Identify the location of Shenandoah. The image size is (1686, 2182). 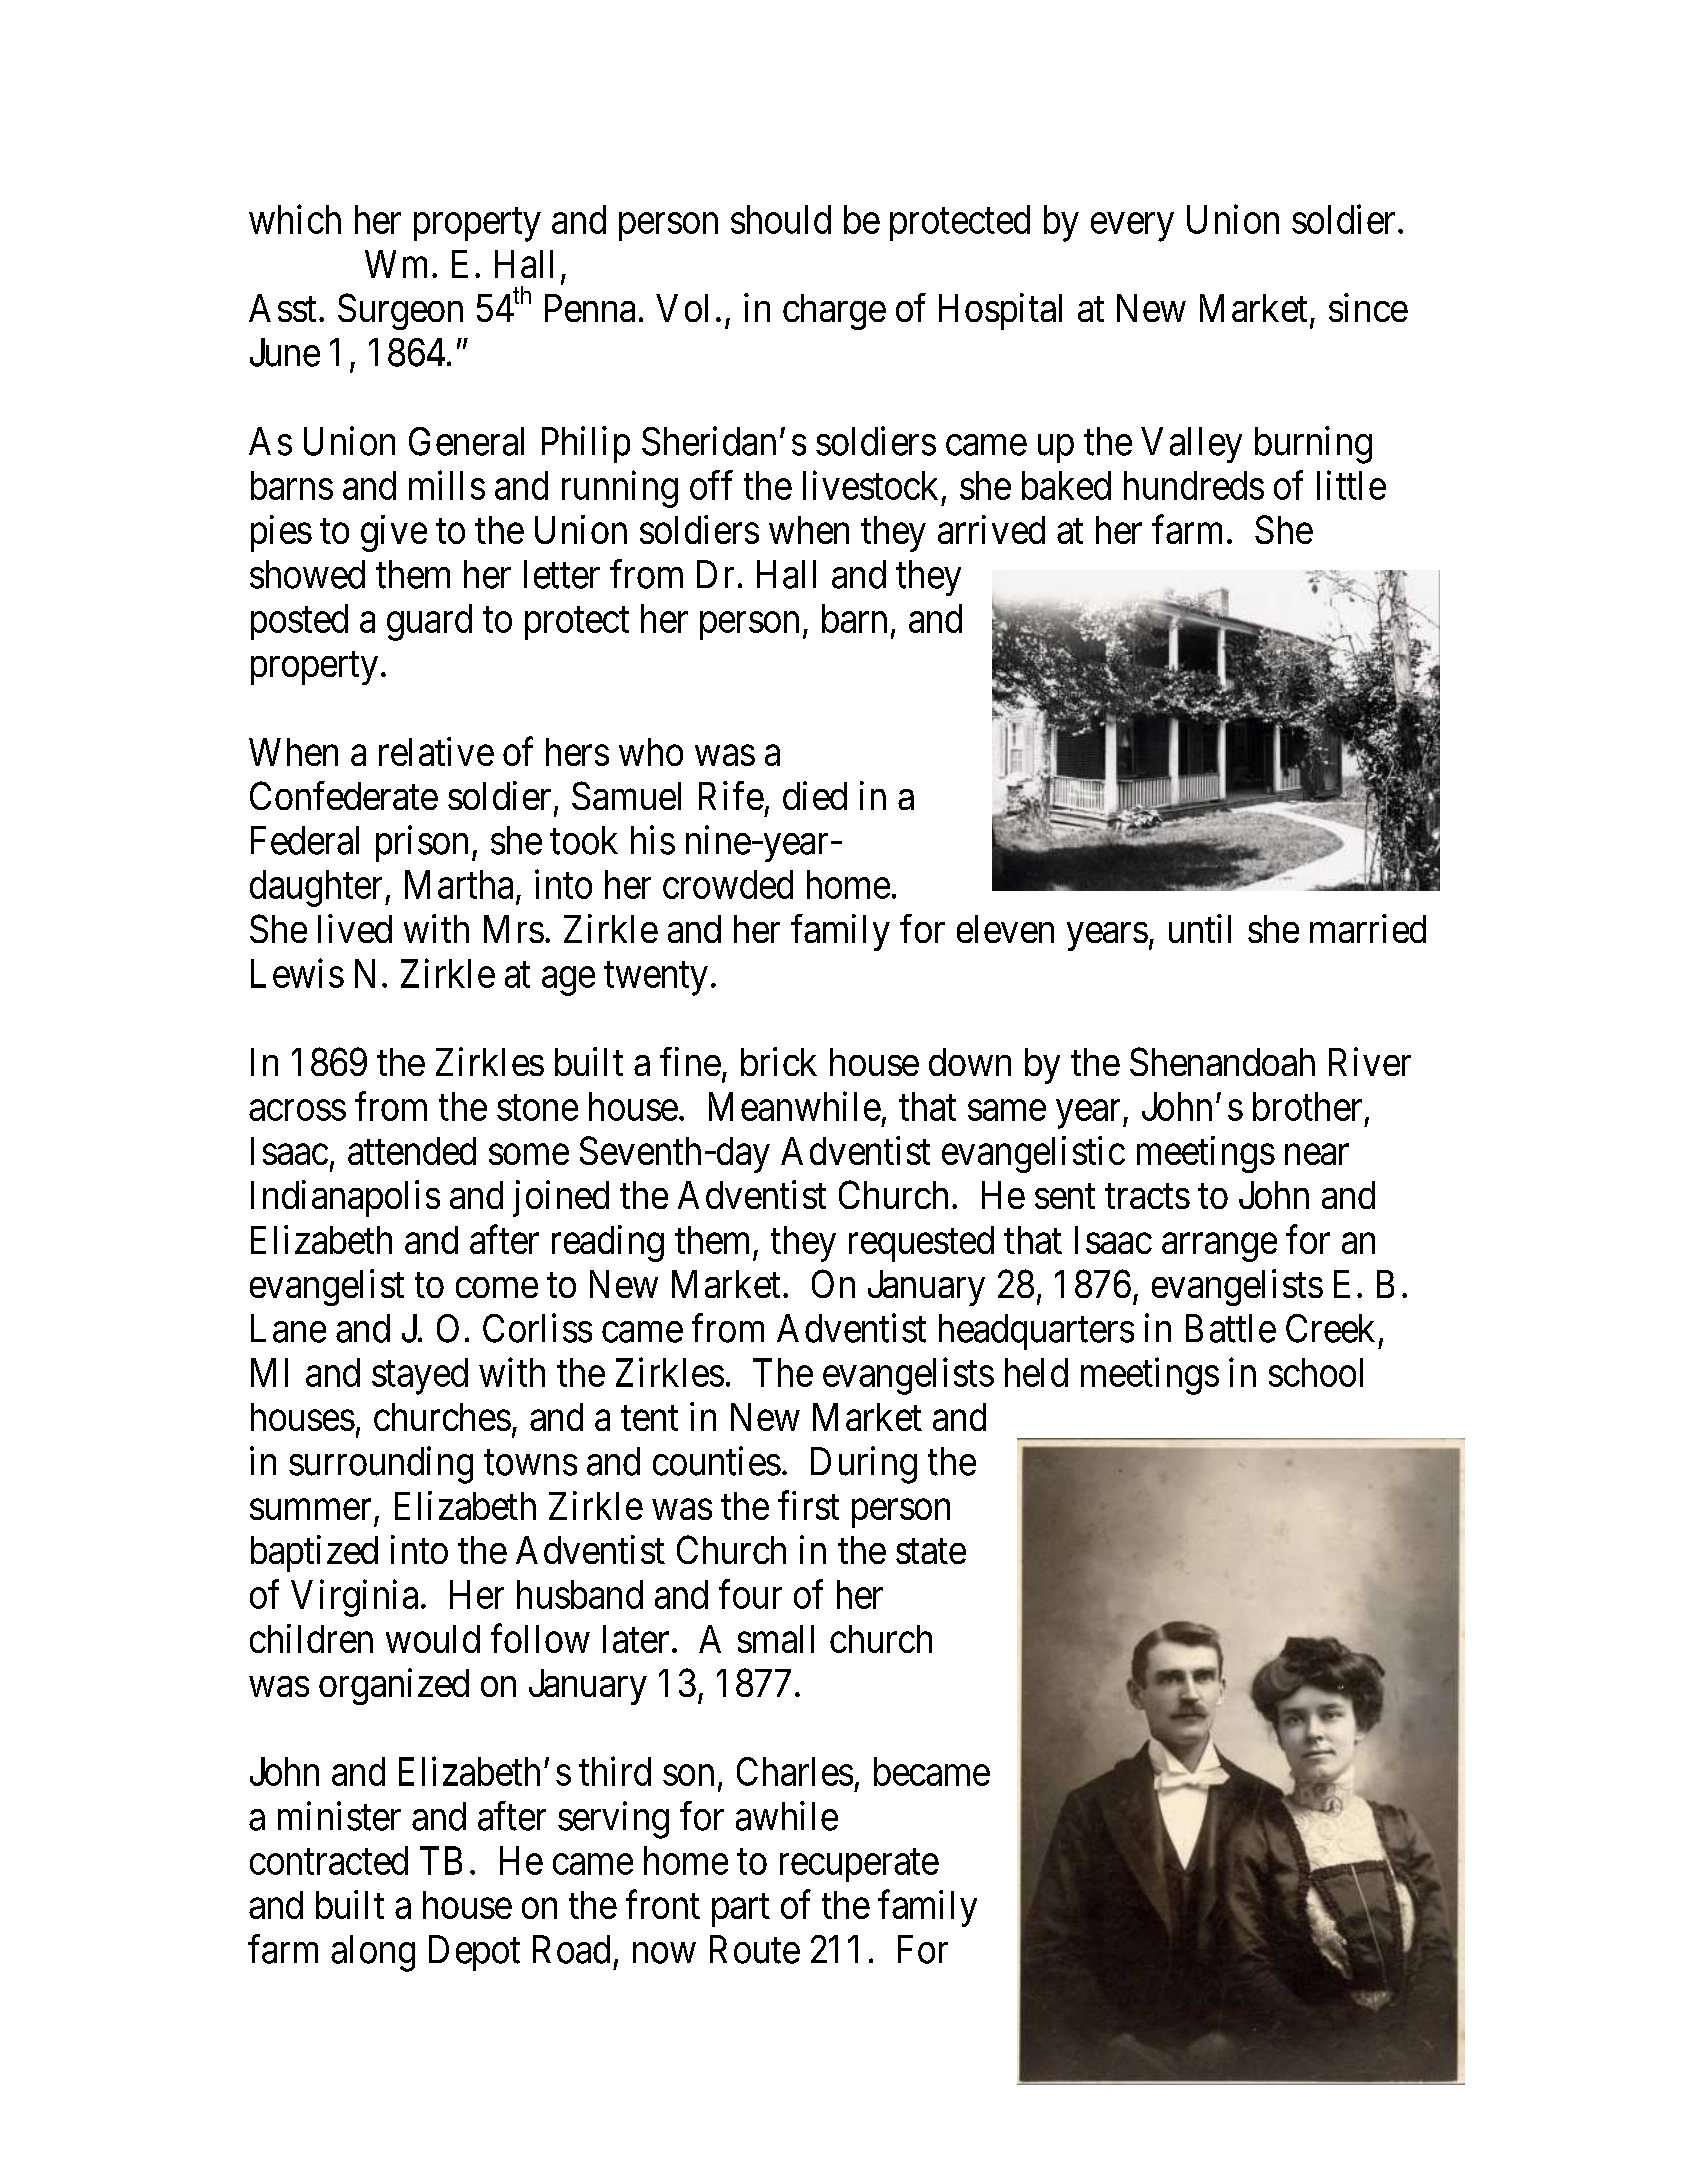
(1222, 1061).
